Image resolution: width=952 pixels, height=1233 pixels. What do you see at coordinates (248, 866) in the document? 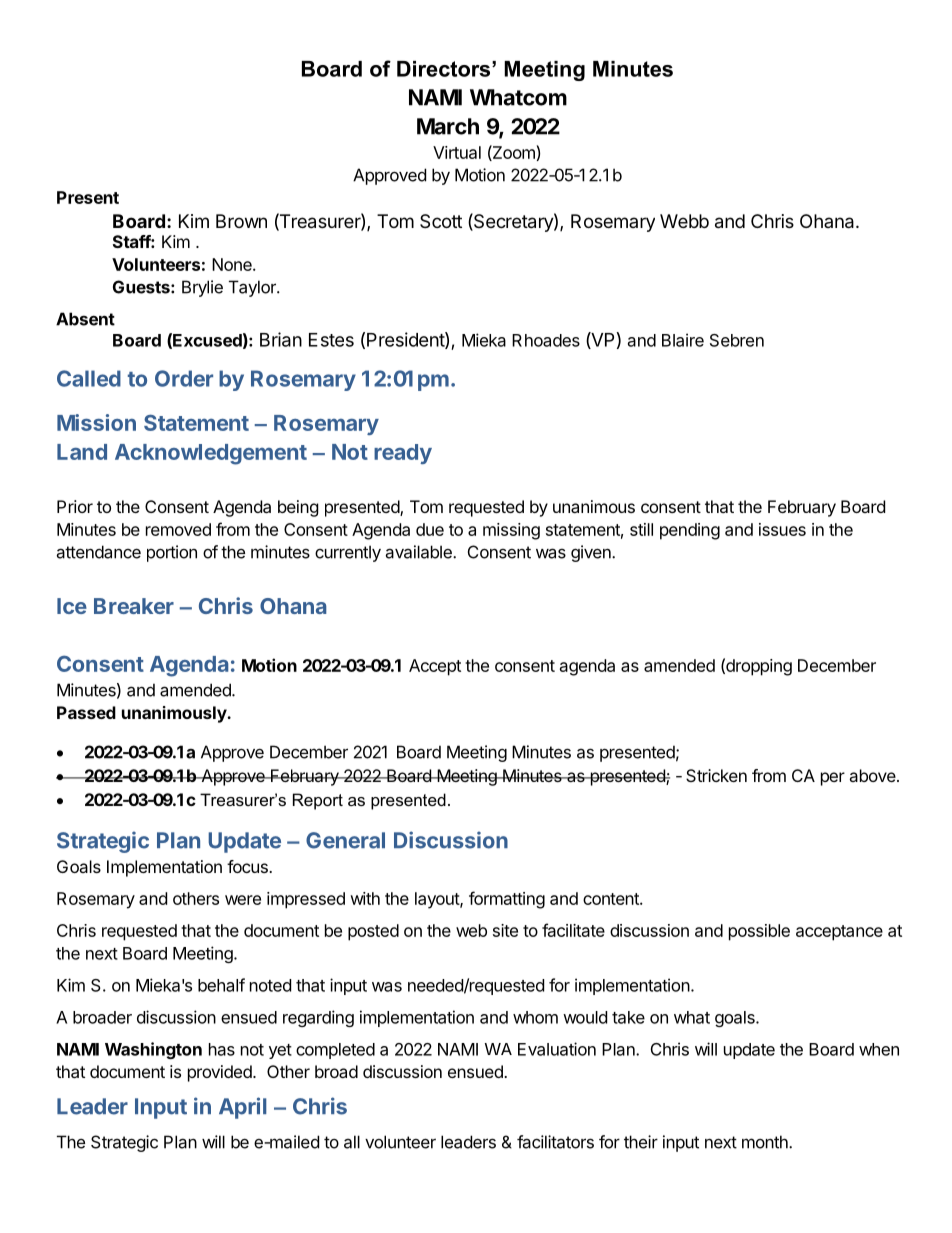
I see `focus` at bounding box center [248, 866].
